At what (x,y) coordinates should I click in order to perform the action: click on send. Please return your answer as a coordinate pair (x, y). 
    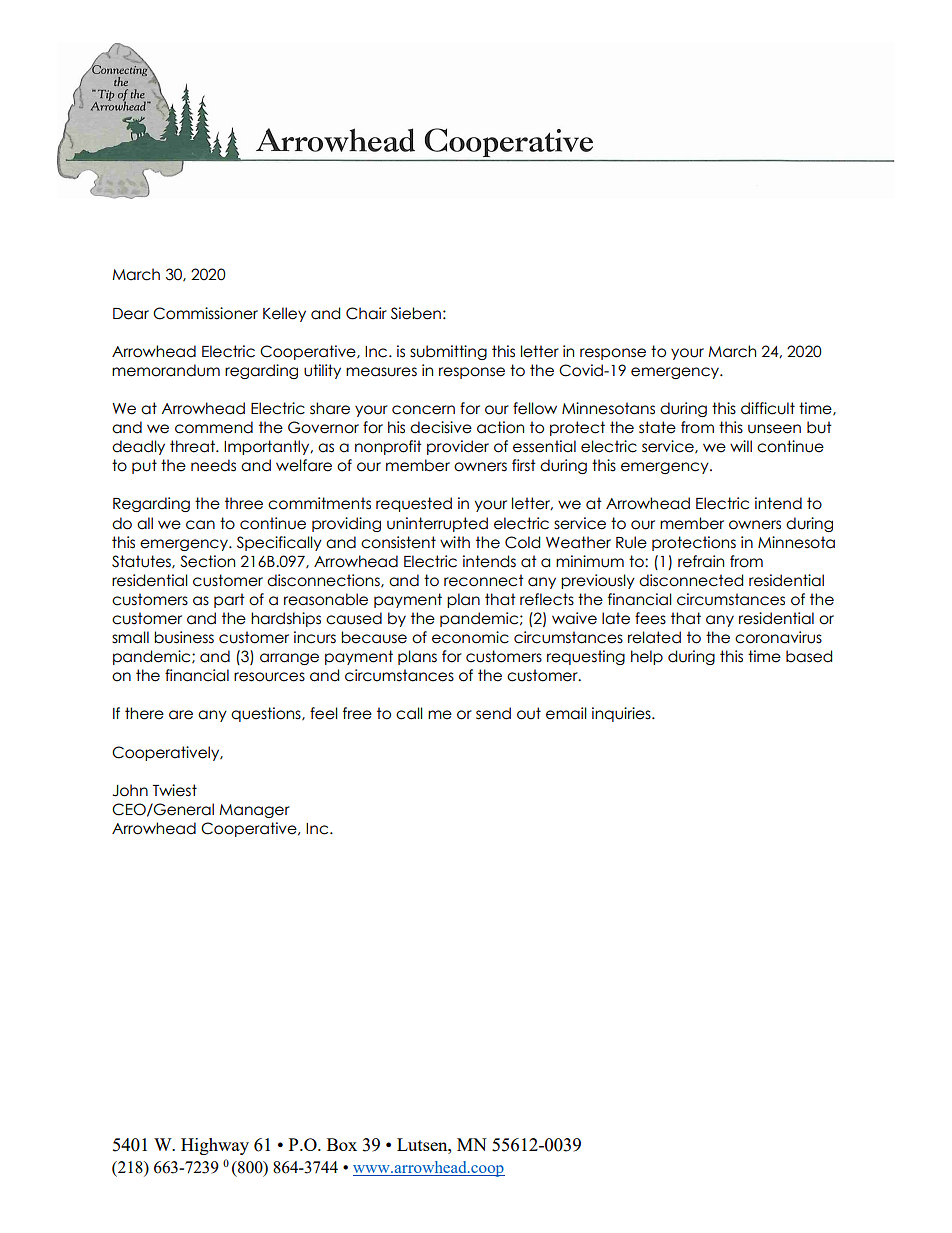
    Looking at the image, I should click on (493, 713).
